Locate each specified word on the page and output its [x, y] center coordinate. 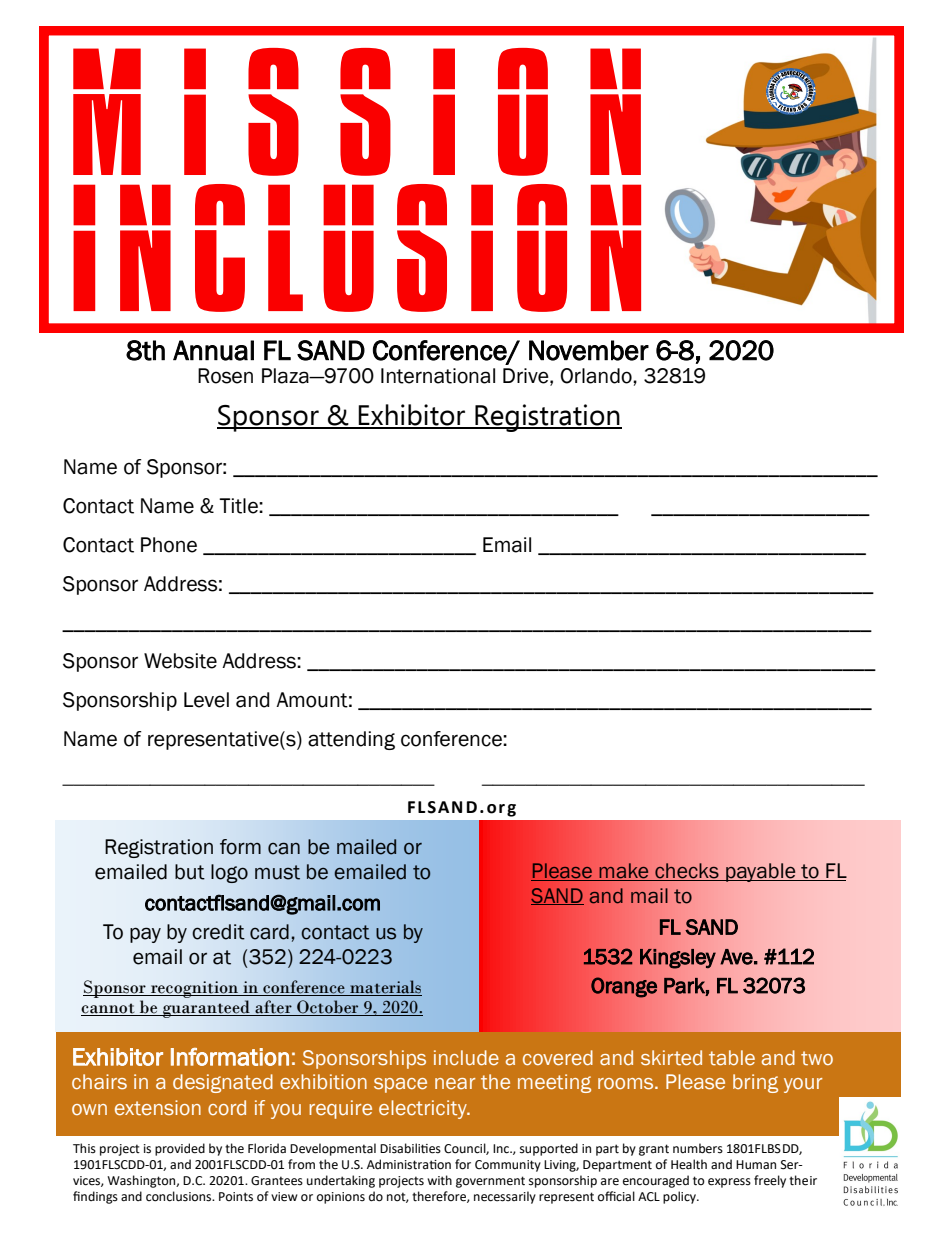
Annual [213, 350]
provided [180, 1149]
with [439, 1180]
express [729, 1183]
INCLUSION [357, 248]
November [589, 350]
